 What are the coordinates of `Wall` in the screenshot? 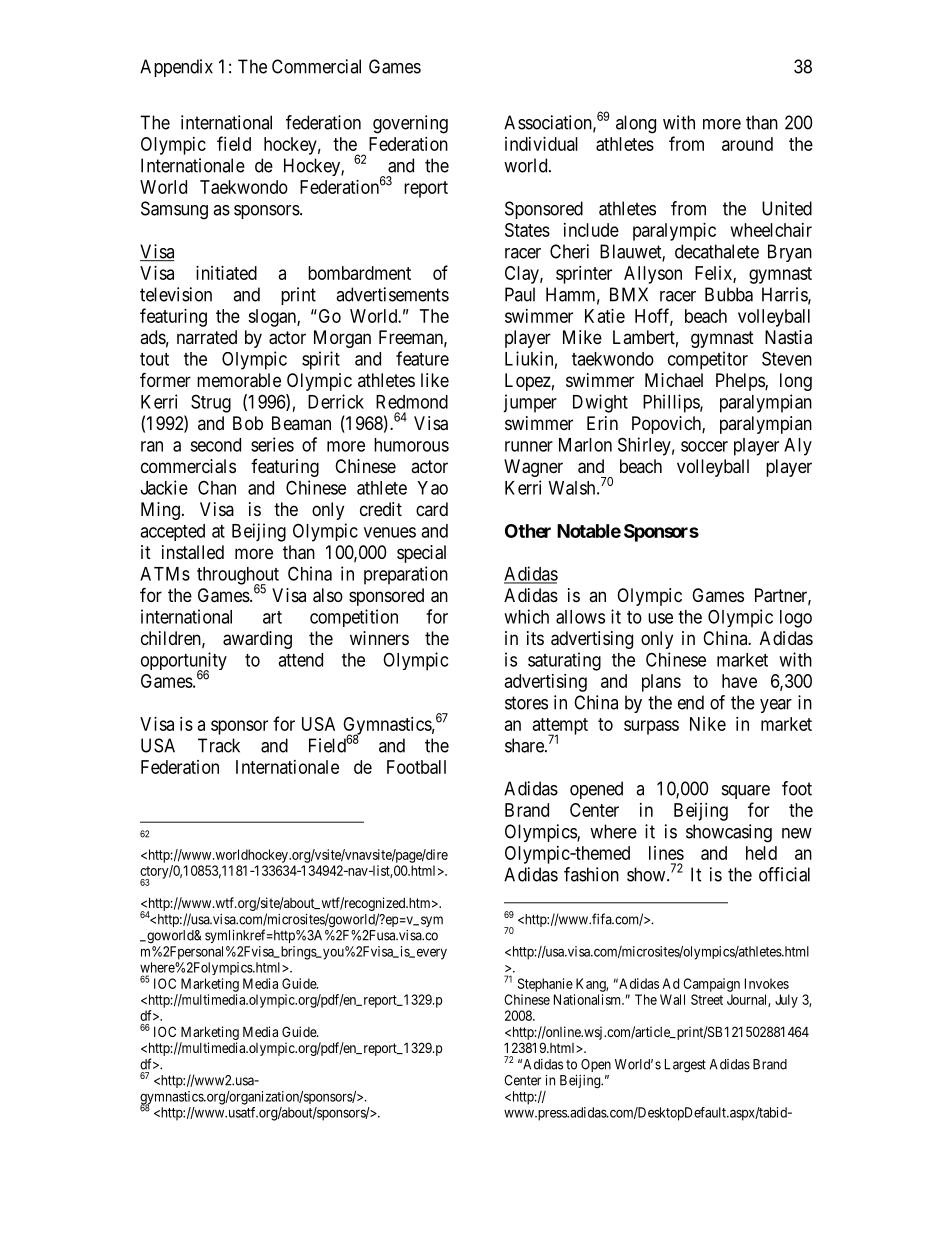 It's located at (672, 999).
